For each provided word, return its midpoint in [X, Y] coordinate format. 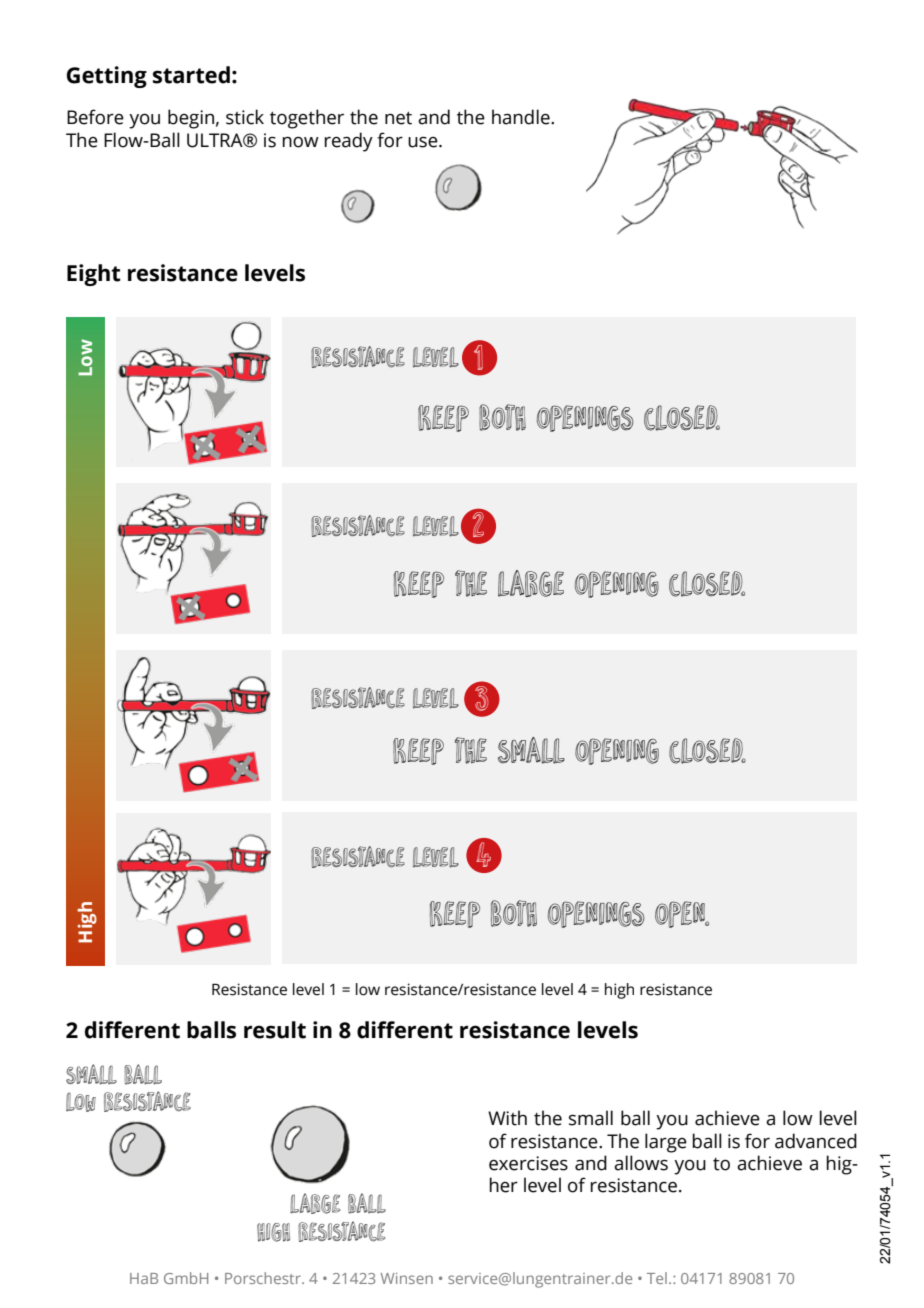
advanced [816, 1141]
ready [348, 142]
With [507, 1118]
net [398, 118]
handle [522, 117]
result [275, 1030]
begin [191, 119]
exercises [528, 1163]
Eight [94, 275]
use [424, 142]
